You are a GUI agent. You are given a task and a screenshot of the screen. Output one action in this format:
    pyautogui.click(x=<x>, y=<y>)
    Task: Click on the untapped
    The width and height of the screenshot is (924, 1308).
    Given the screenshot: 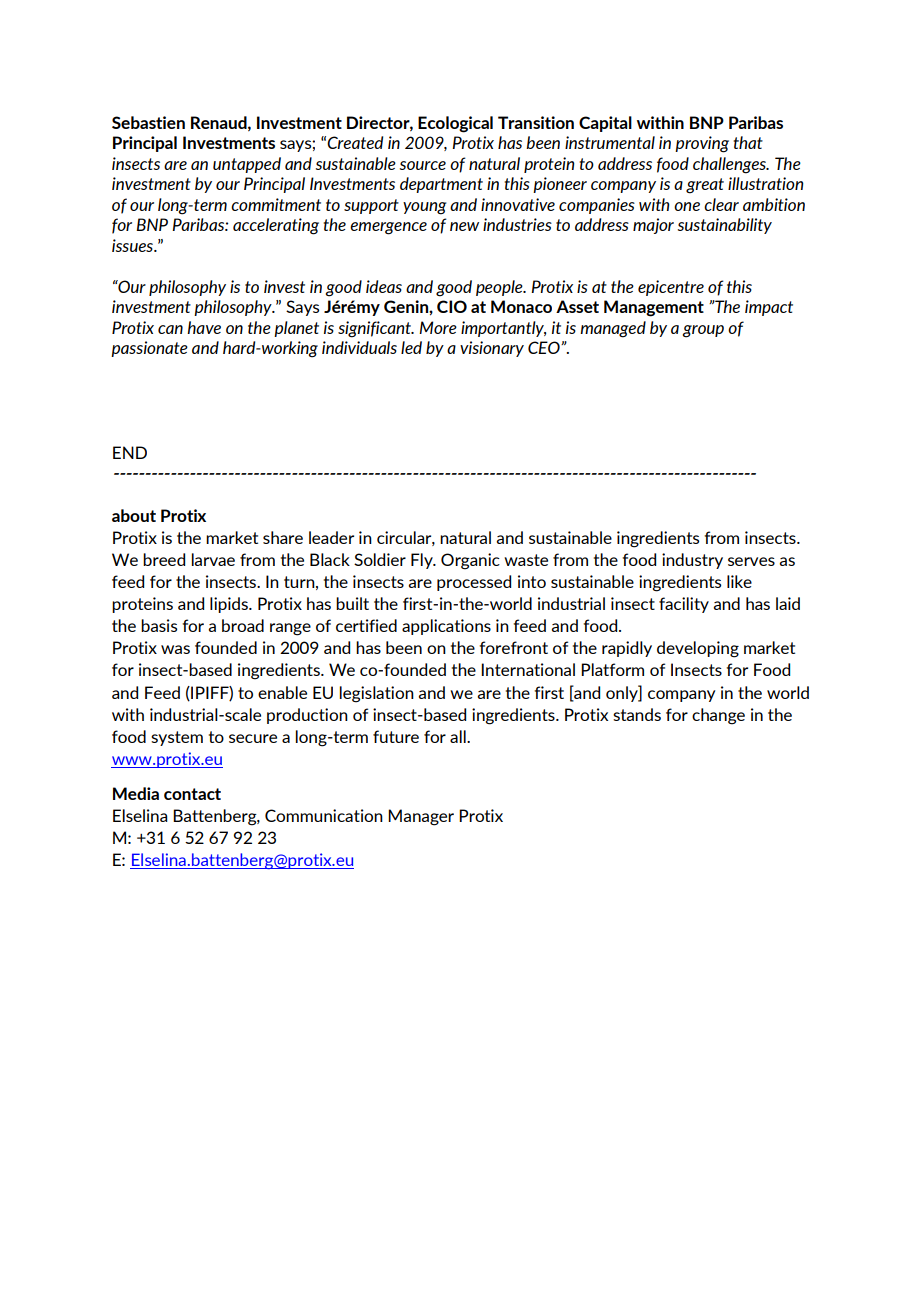 What is the action you would take?
    pyautogui.click(x=247, y=165)
